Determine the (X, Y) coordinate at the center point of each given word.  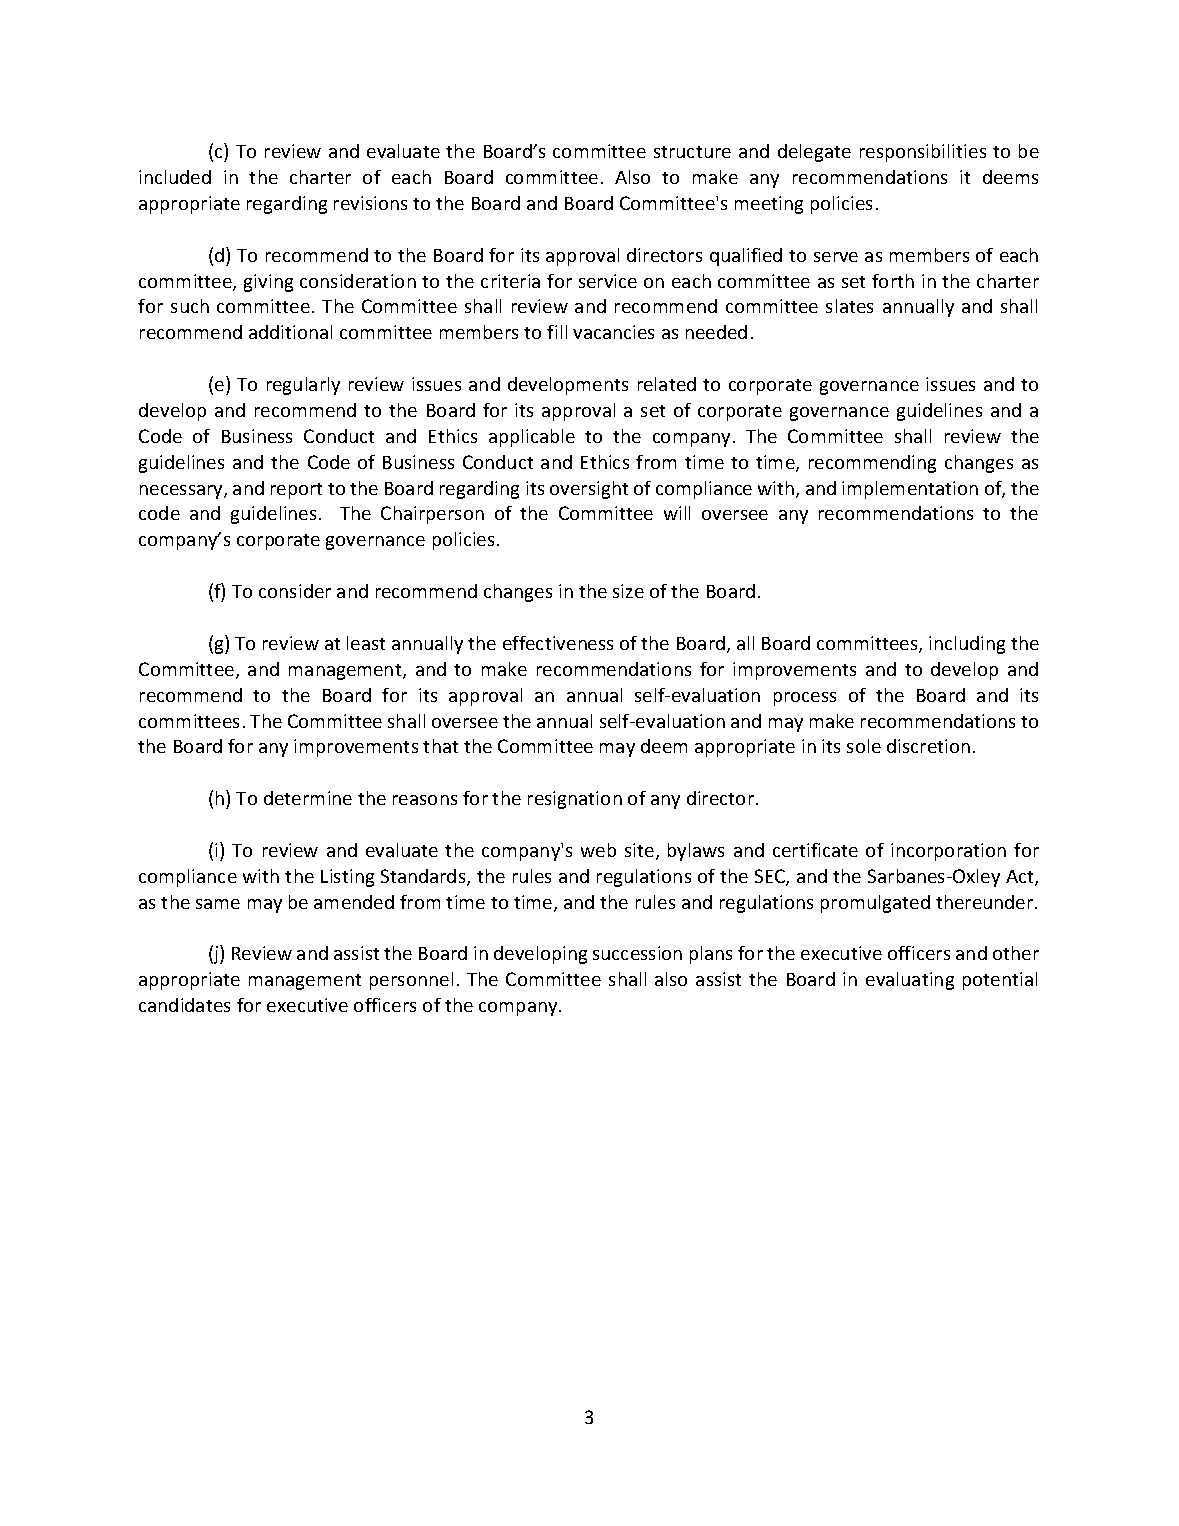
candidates (184, 1005)
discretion (928, 746)
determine (308, 798)
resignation (575, 800)
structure (692, 152)
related (667, 384)
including (967, 645)
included (175, 177)
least (366, 643)
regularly (303, 386)
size (628, 591)
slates (849, 306)
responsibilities (923, 153)
